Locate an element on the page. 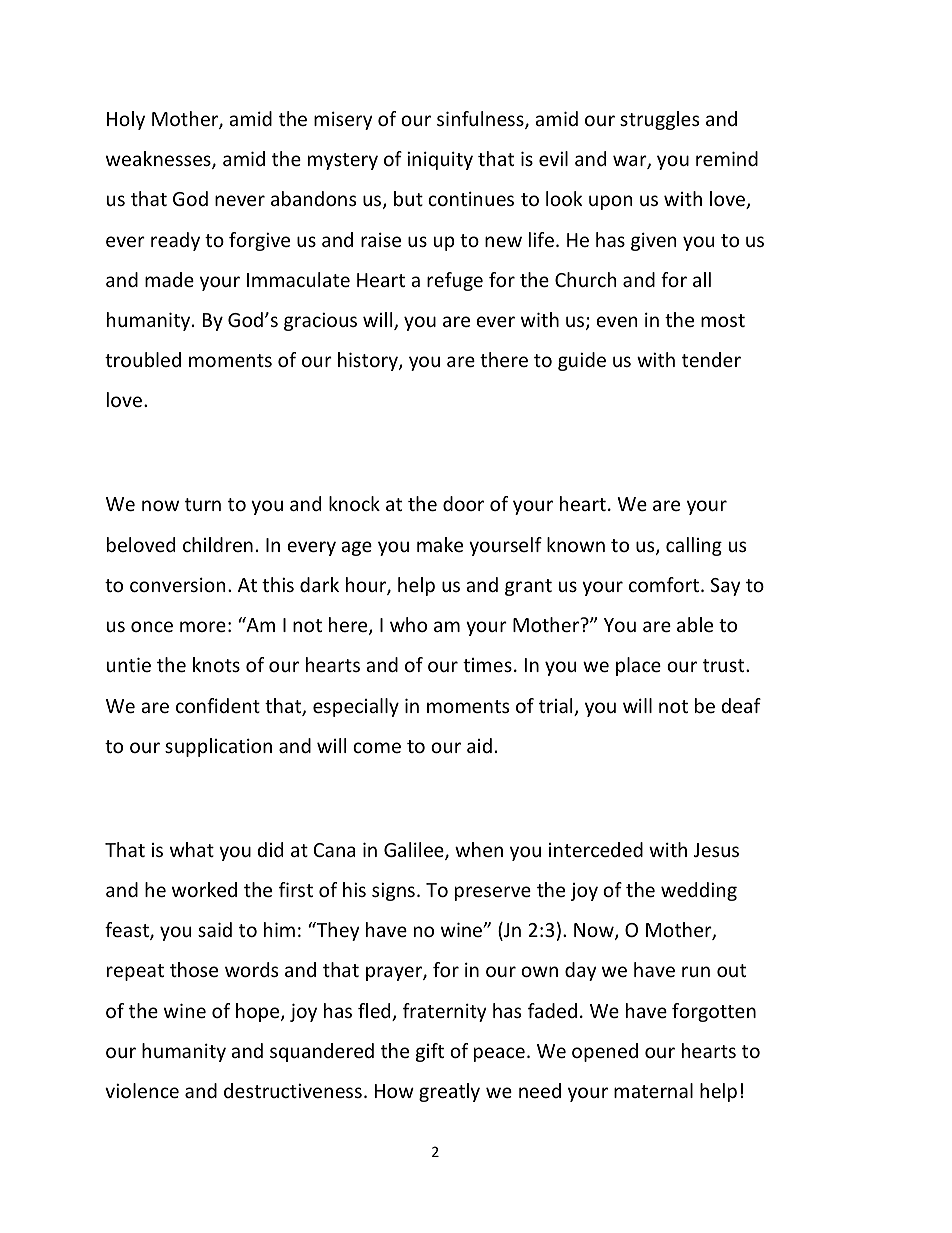 The height and width of the document is (1233, 952). deaf is located at coordinates (741, 705).
